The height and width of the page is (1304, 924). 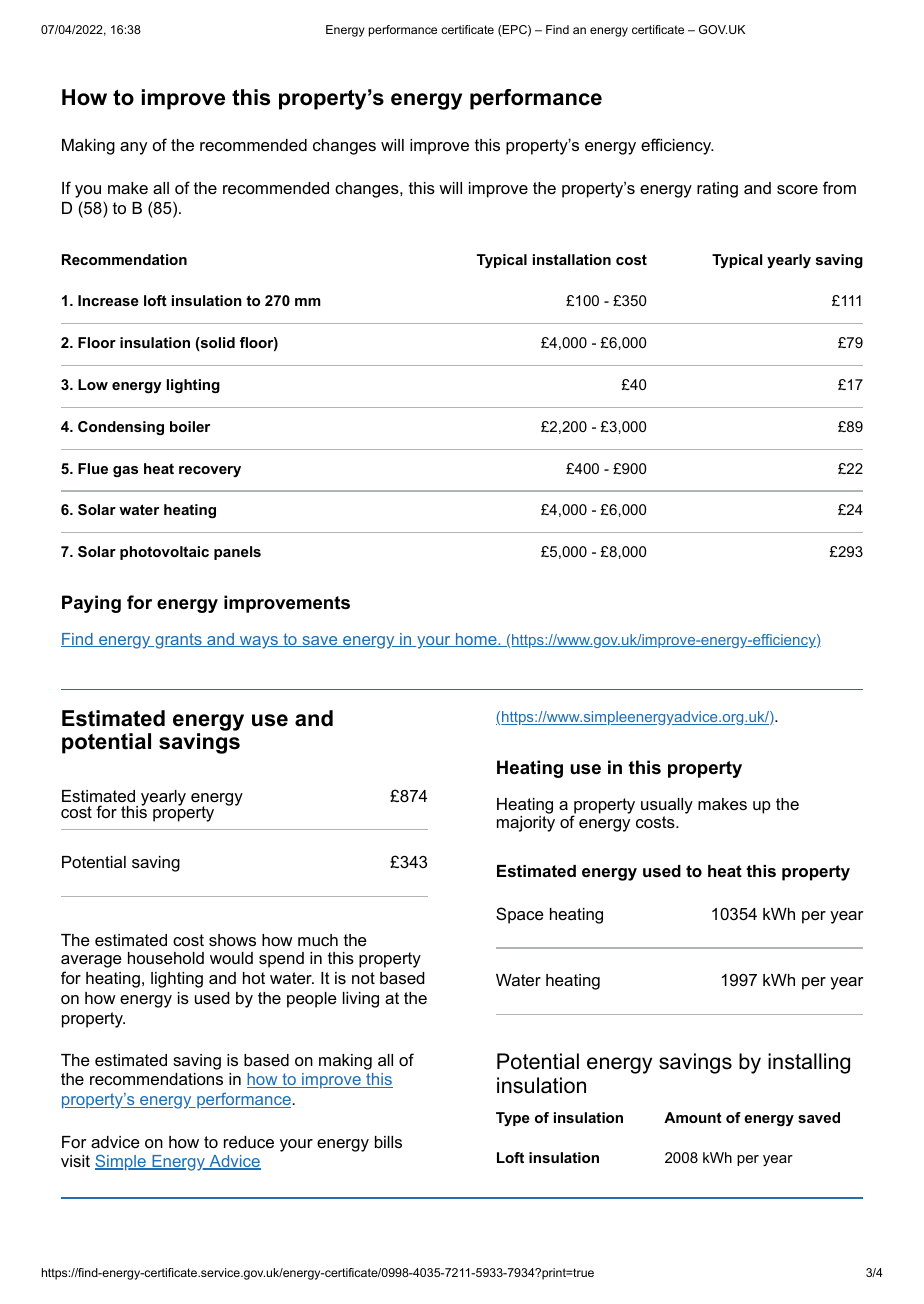 What do you see at coordinates (667, 806) in the page?
I see `usually` at bounding box center [667, 806].
